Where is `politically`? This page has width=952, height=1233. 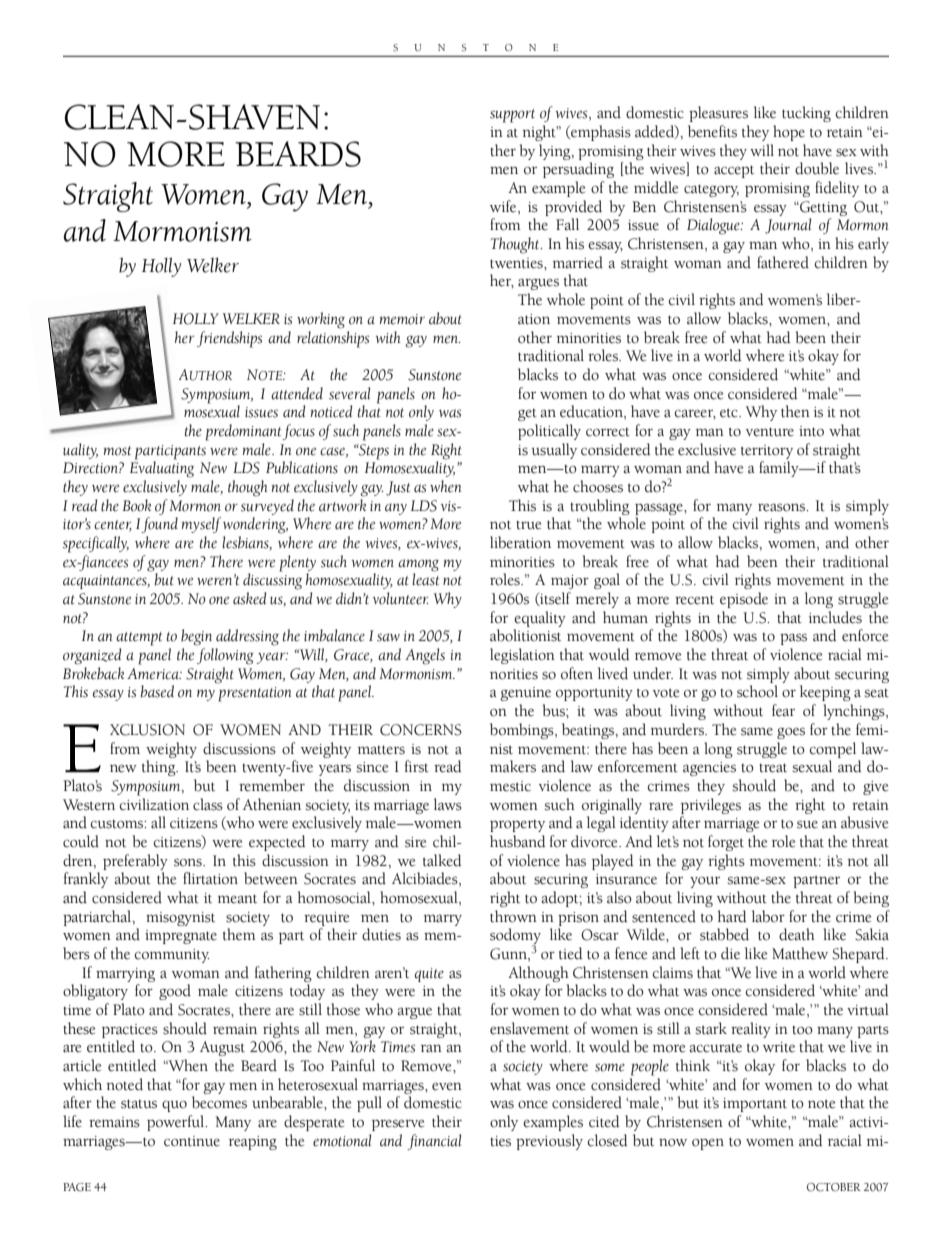 politically is located at coordinates (549, 432).
